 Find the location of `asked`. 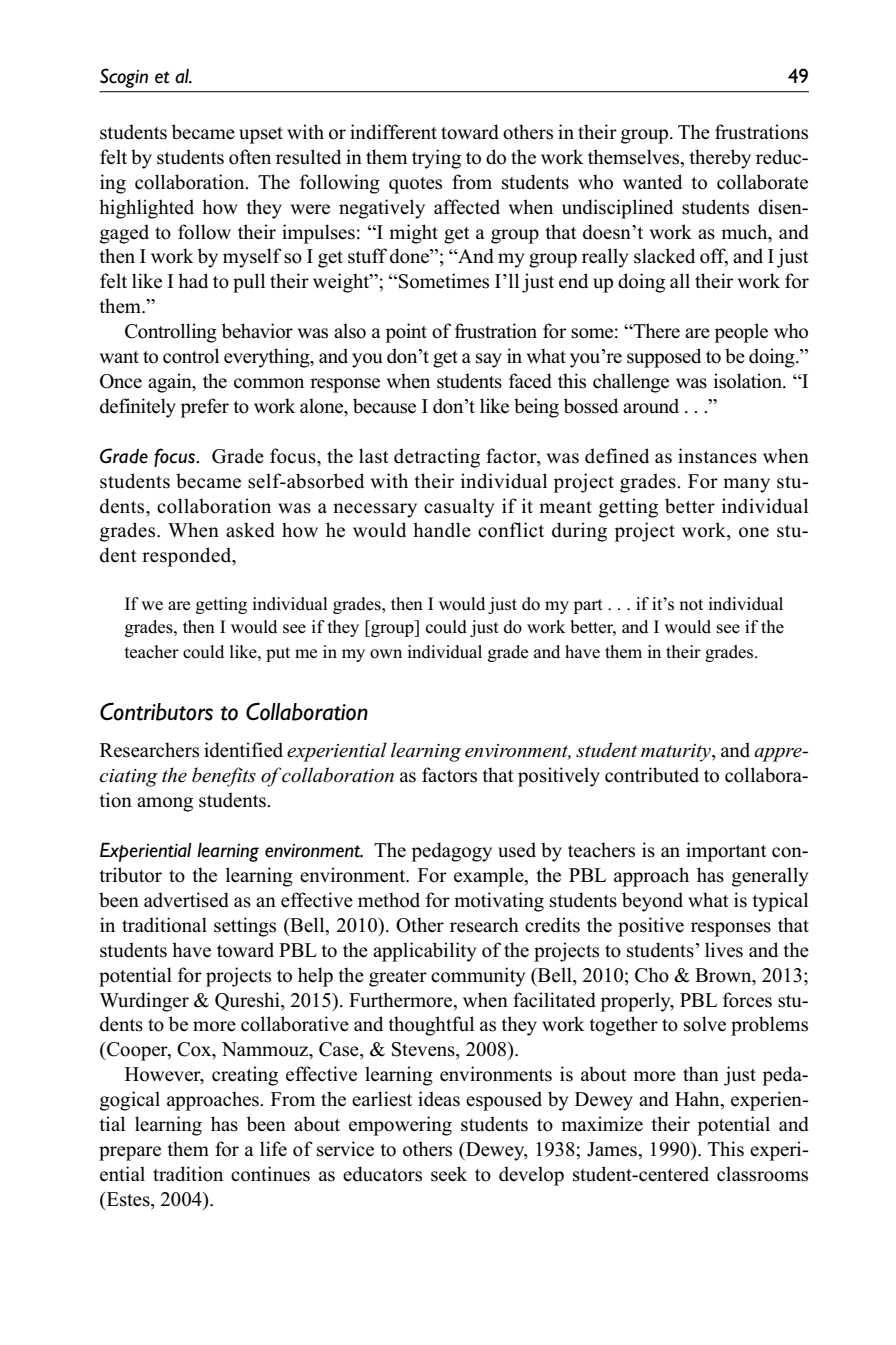

asked is located at coordinates (250, 530).
